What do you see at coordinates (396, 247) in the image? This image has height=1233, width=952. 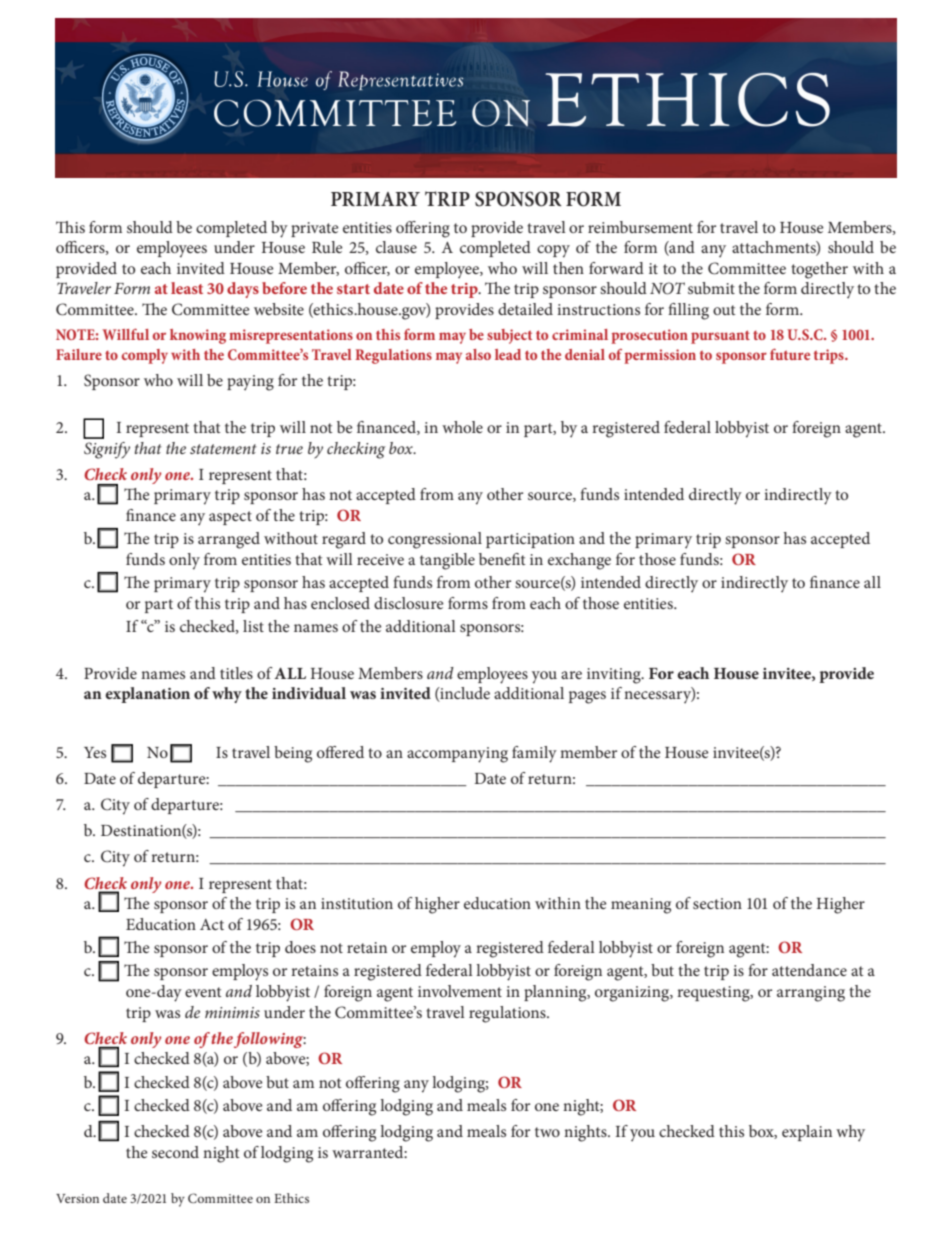 I see `clause` at bounding box center [396, 247].
